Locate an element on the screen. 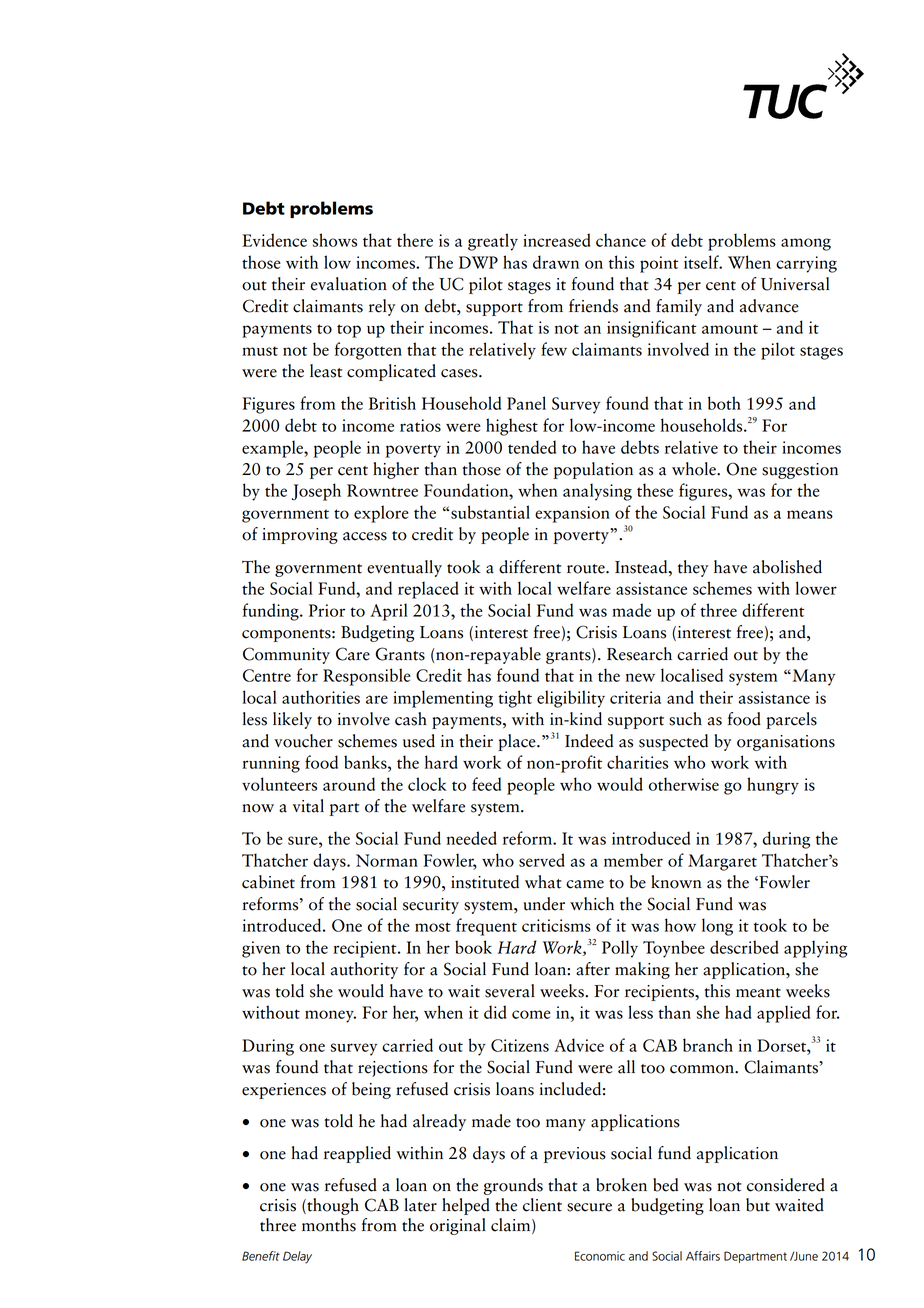 The height and width of the screenshot is (1308, 924). client is located at coordinates (542, 1205).
